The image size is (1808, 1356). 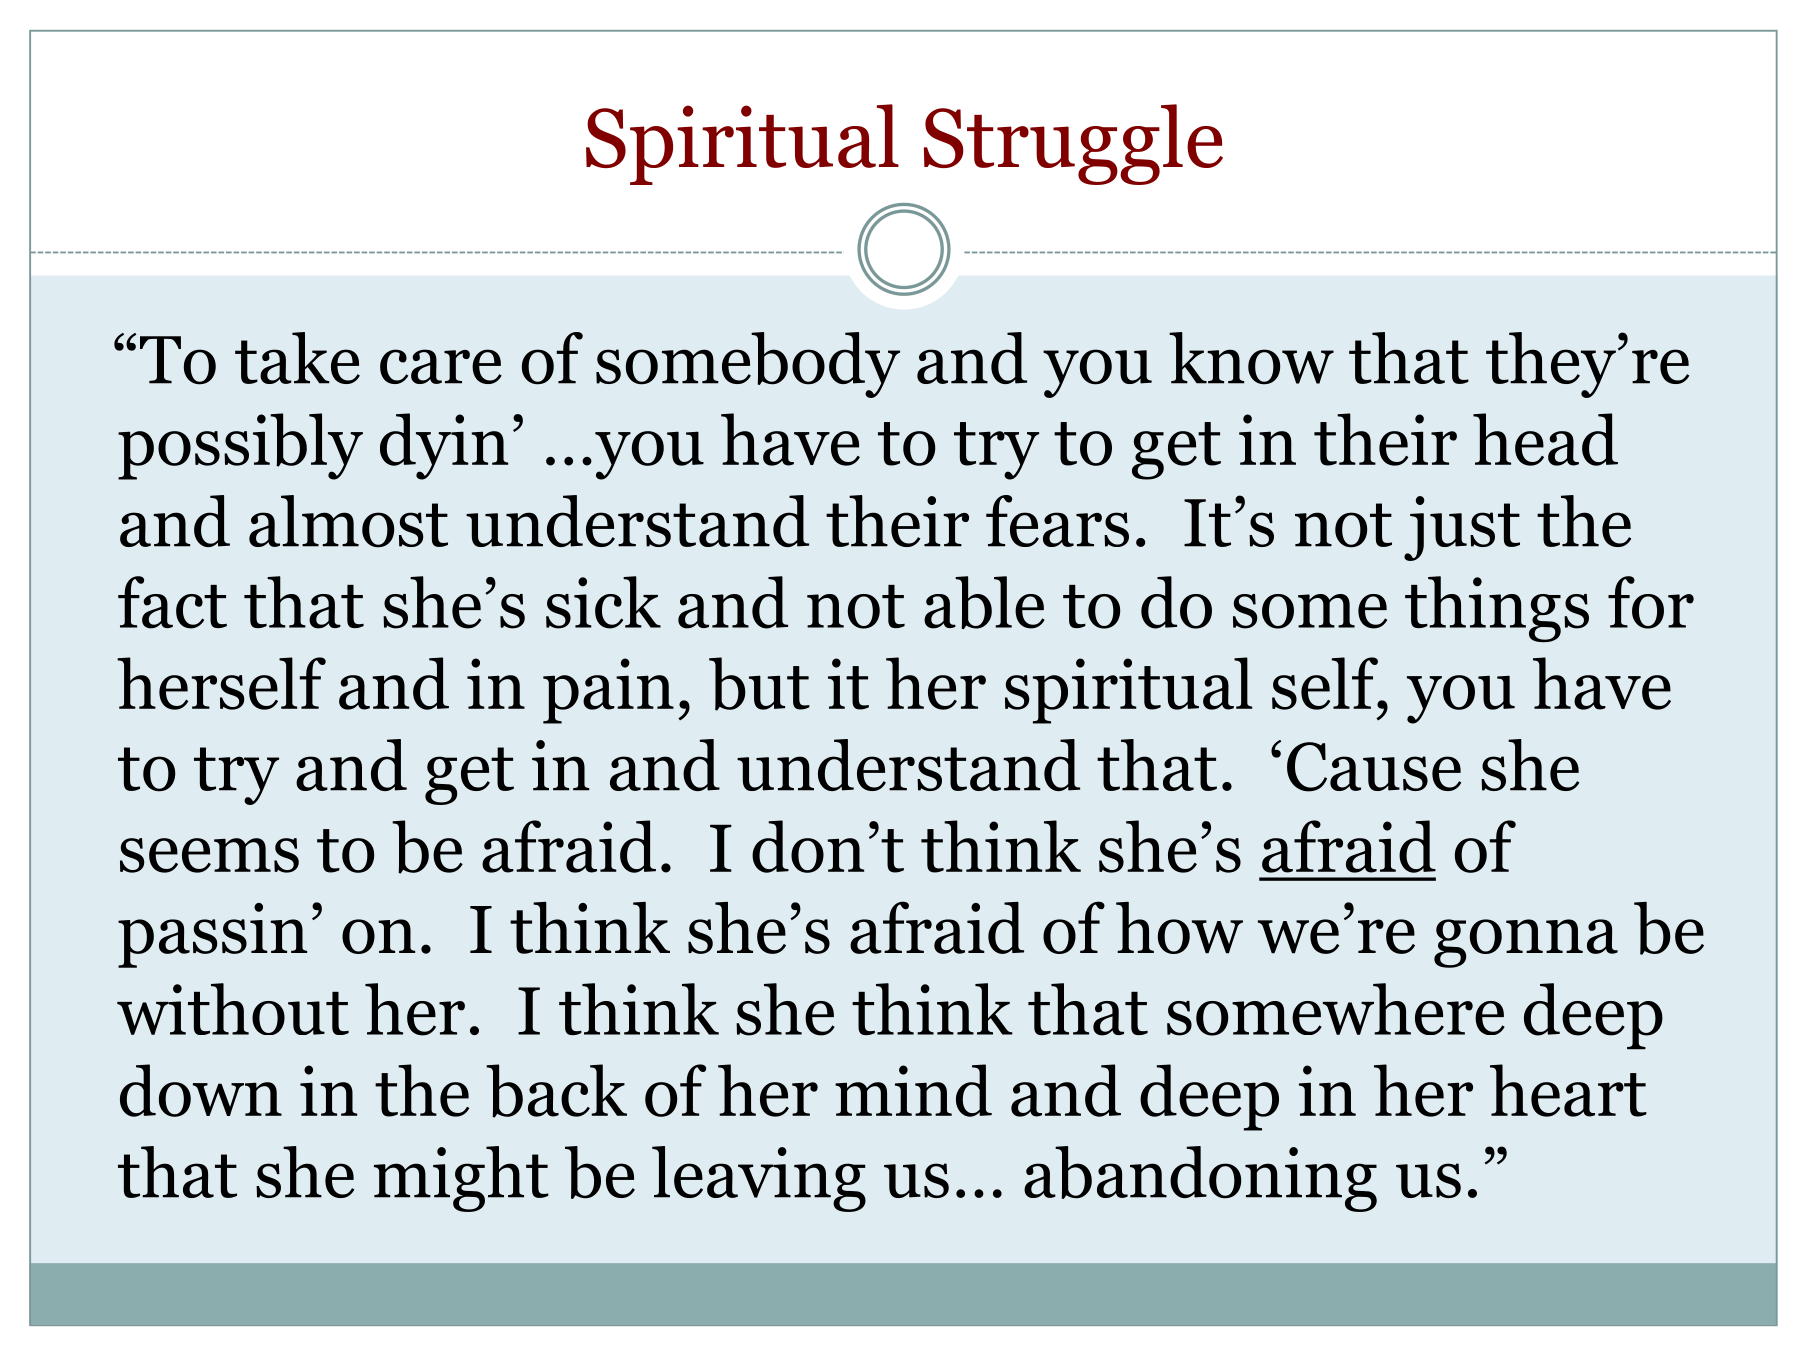 I want to click on know, so click(x=1251, y=358).
